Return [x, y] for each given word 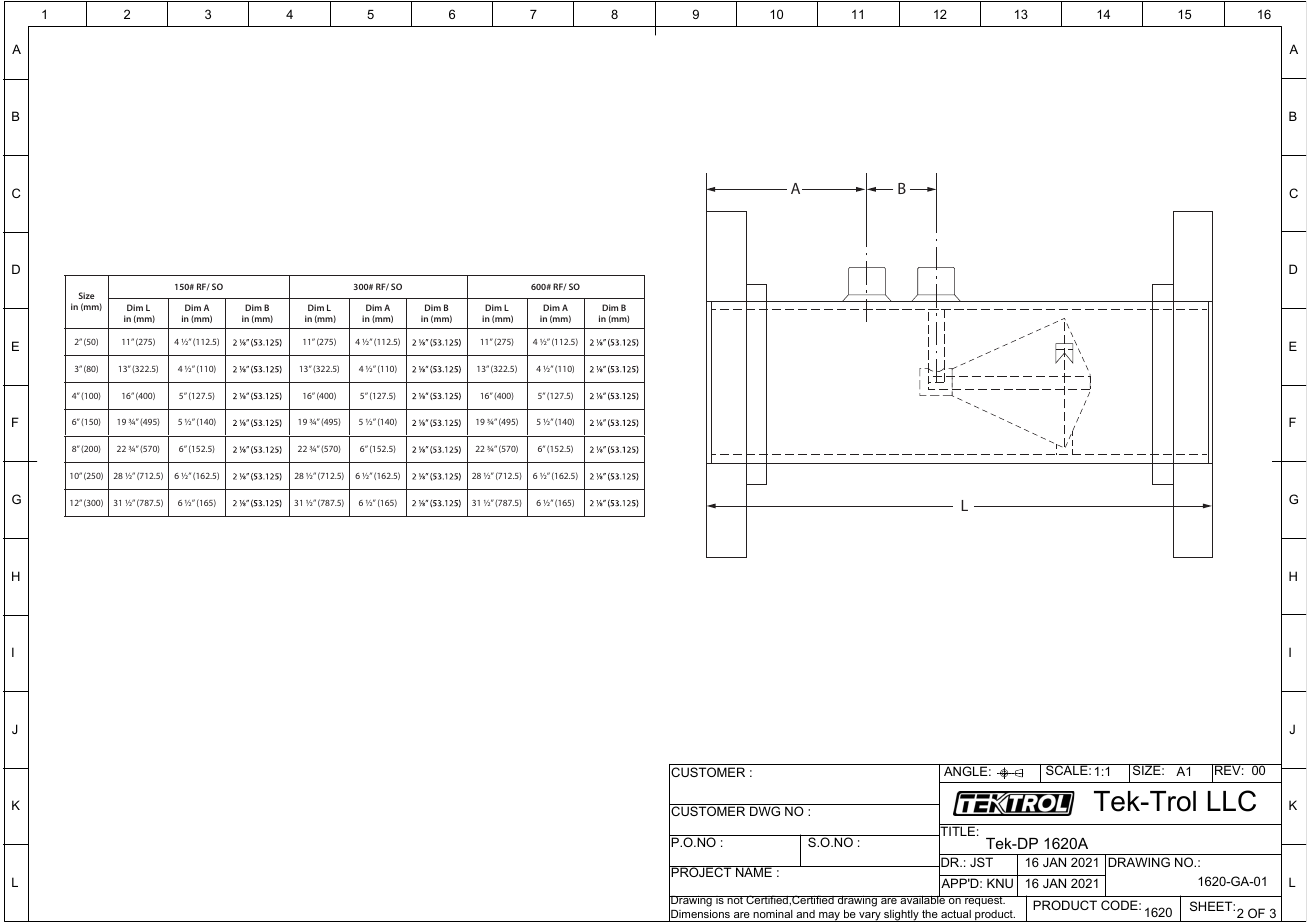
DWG [765, 810]
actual [956, 914]
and [805, 914]
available [923, 899]
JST [981, 862]
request [984, 901]
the [930, 914]
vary [870, 917]
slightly [901, 916]
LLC [1232, 801]
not [735, 900]
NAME [754, 871]
